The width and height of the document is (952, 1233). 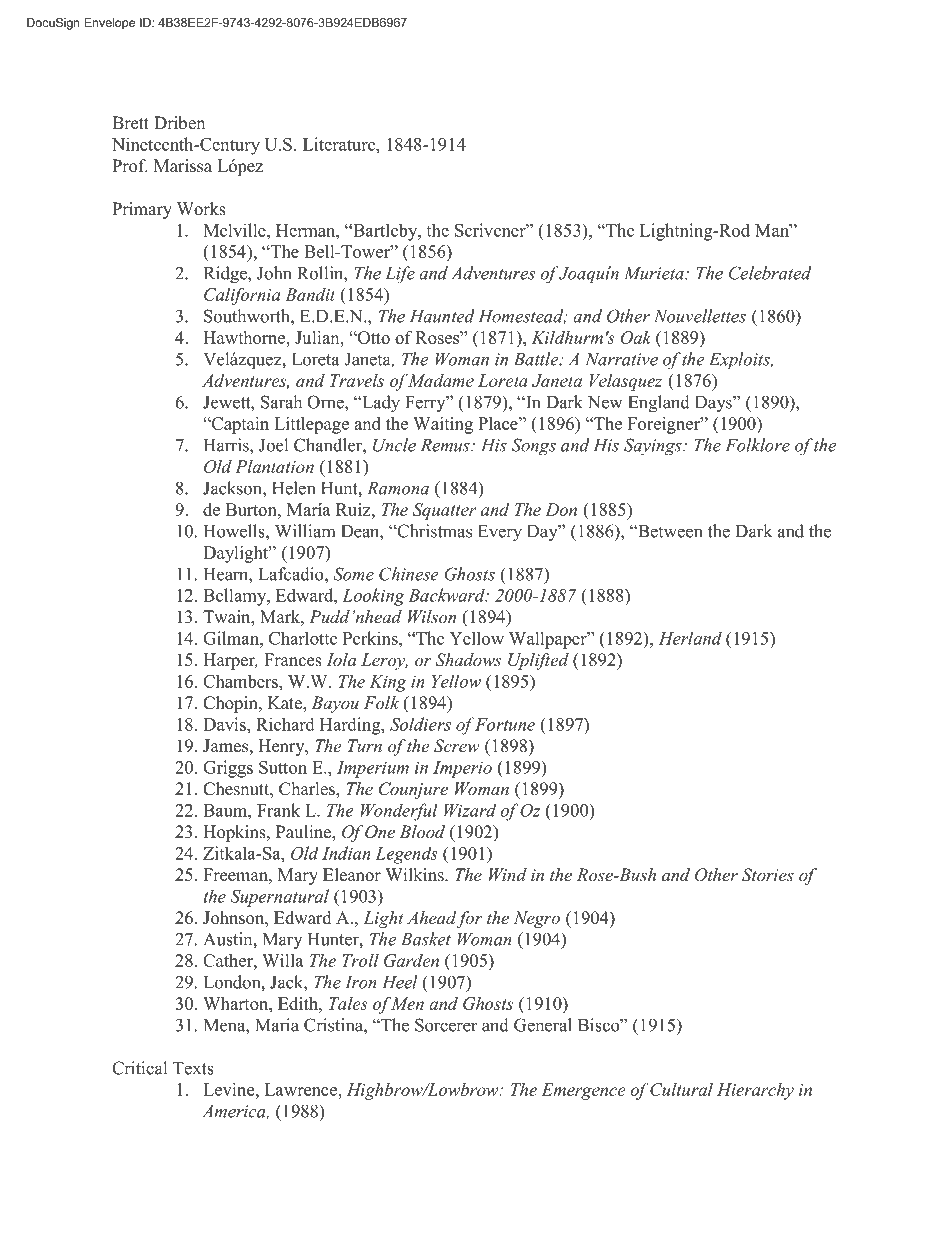 What do you see at coordinates (448, 595) in the document?
I see `Backward` at bounding box center [448, 595].
